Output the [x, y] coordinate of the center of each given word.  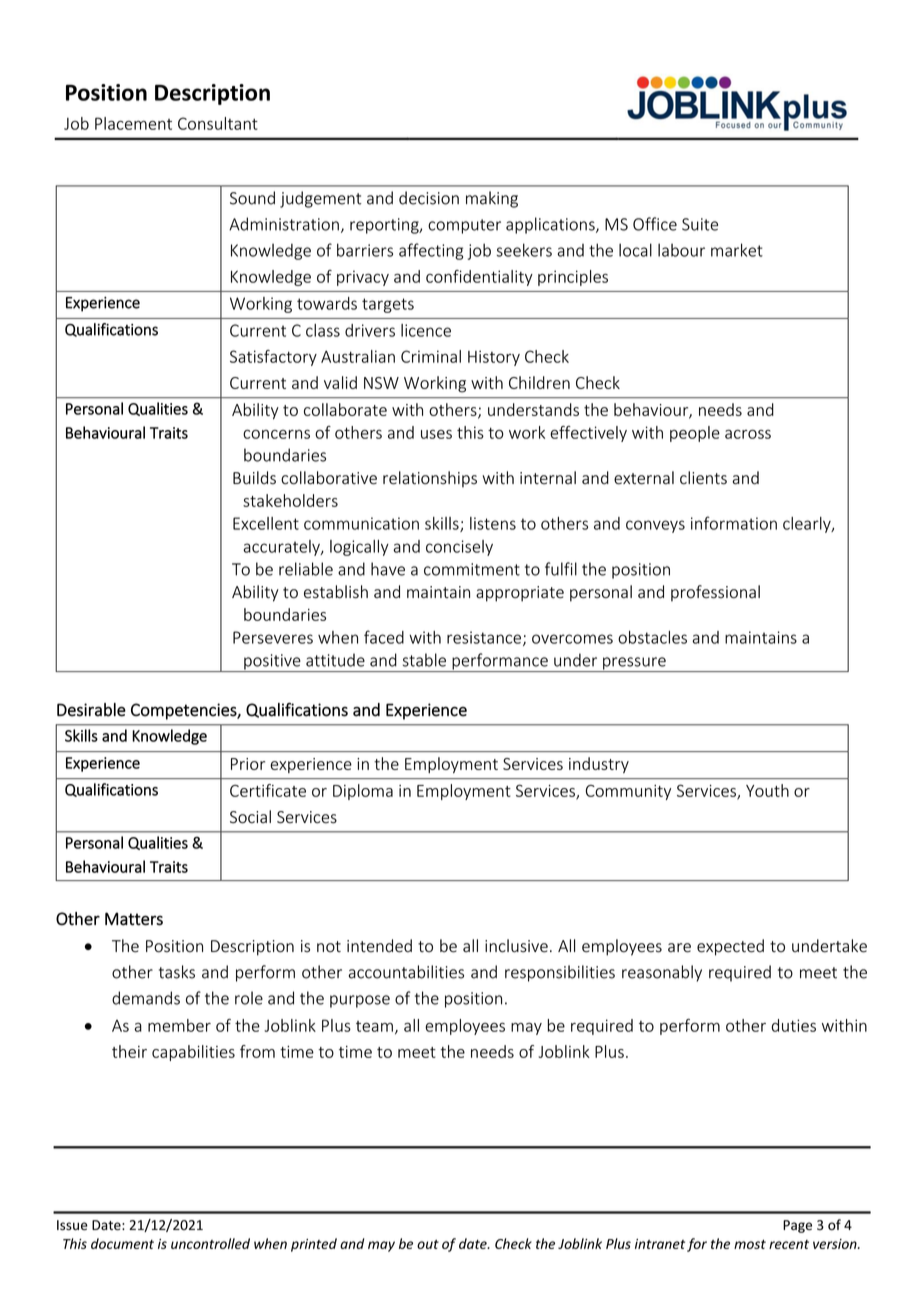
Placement [133, 123]
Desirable [91, 710]
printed [314, 1245]
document [122, 1243]
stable [424, 660]
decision [429, 198]
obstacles [652, 637]
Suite [700, 224]
